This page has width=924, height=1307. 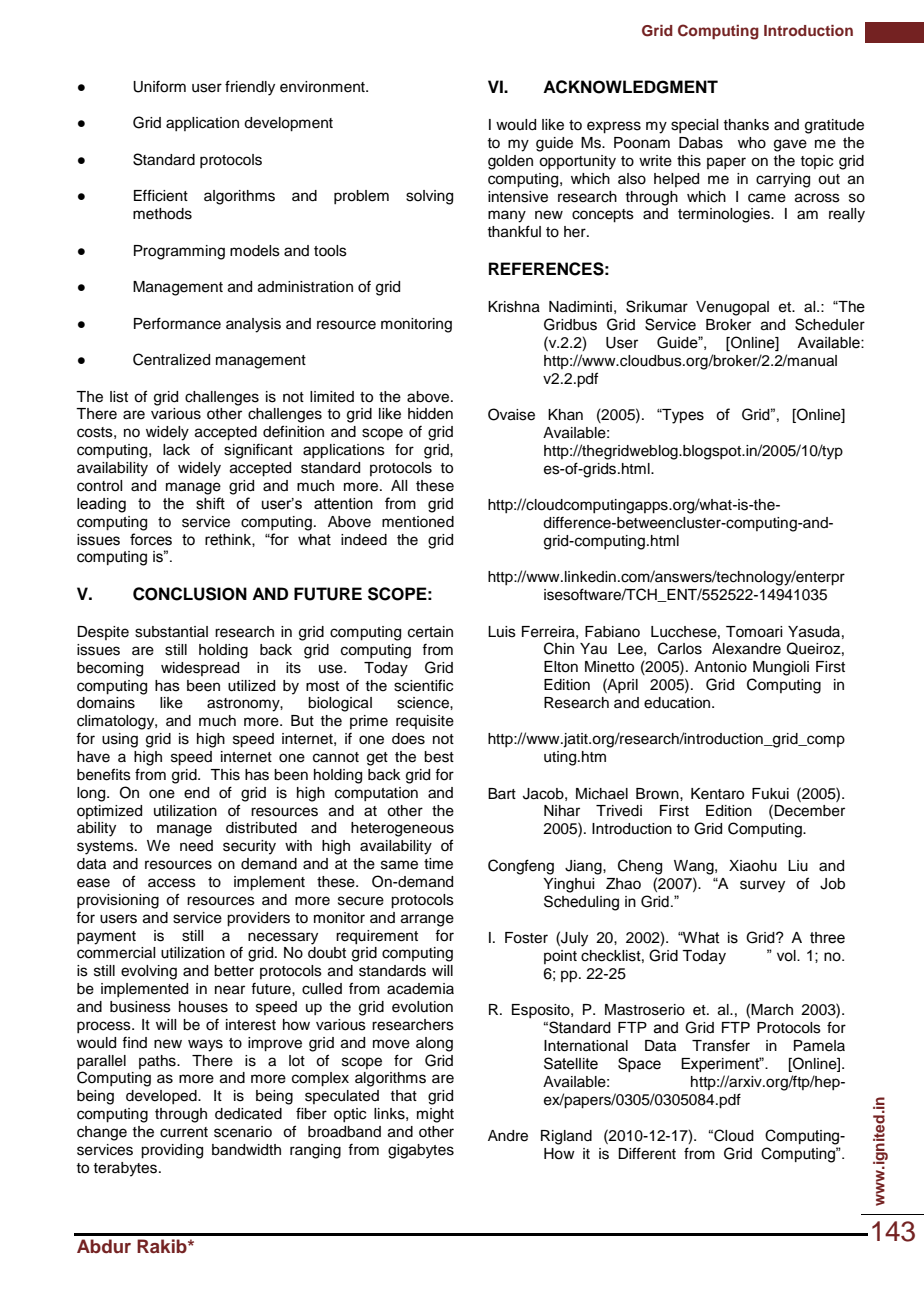 I want to click on golden, so click(x=510, y=162).
